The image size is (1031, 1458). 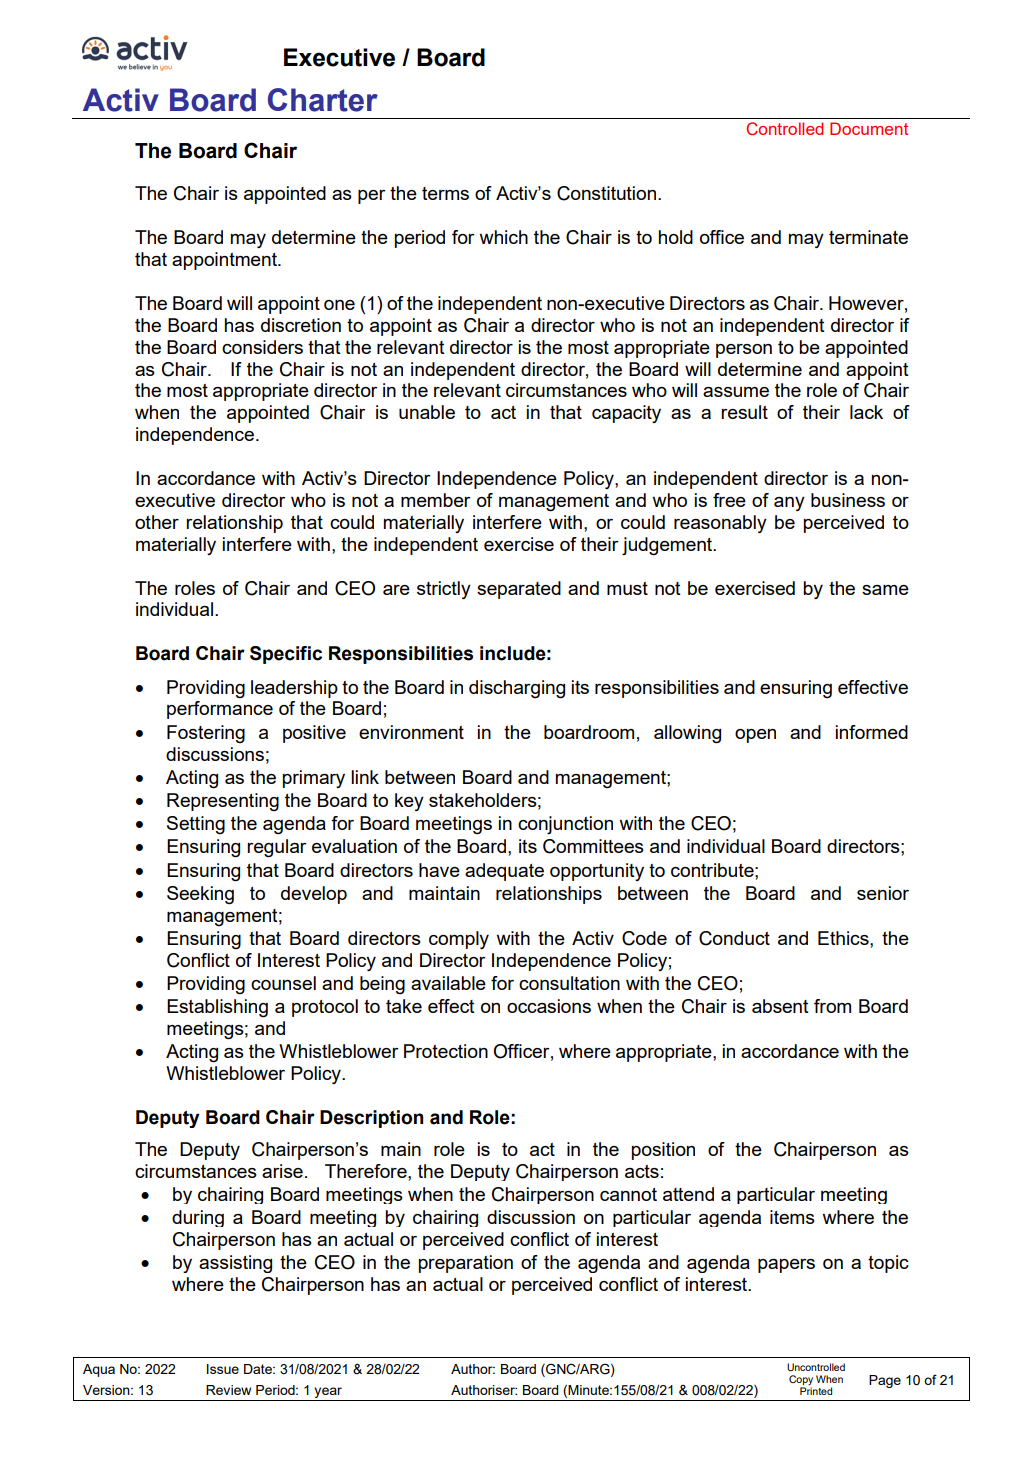 What do you see at coordinates (445, 193) in the screenshot?
I see `terms` at bounding box center [445, 193].
